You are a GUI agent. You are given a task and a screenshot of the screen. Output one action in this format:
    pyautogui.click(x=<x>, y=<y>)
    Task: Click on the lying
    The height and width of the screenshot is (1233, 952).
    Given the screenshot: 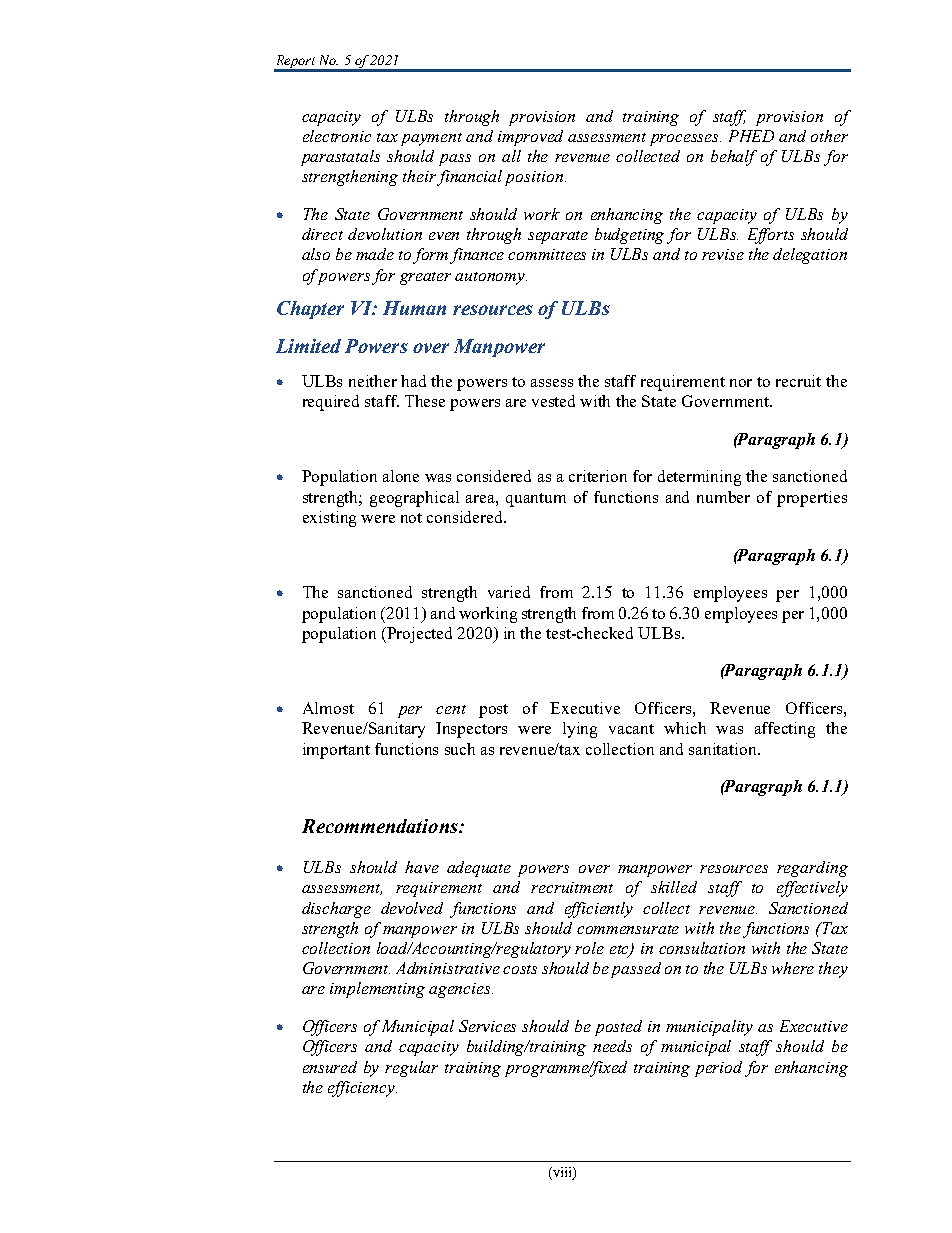 What is the action you would take?
    pyautogui.click(x=580, y=730)
